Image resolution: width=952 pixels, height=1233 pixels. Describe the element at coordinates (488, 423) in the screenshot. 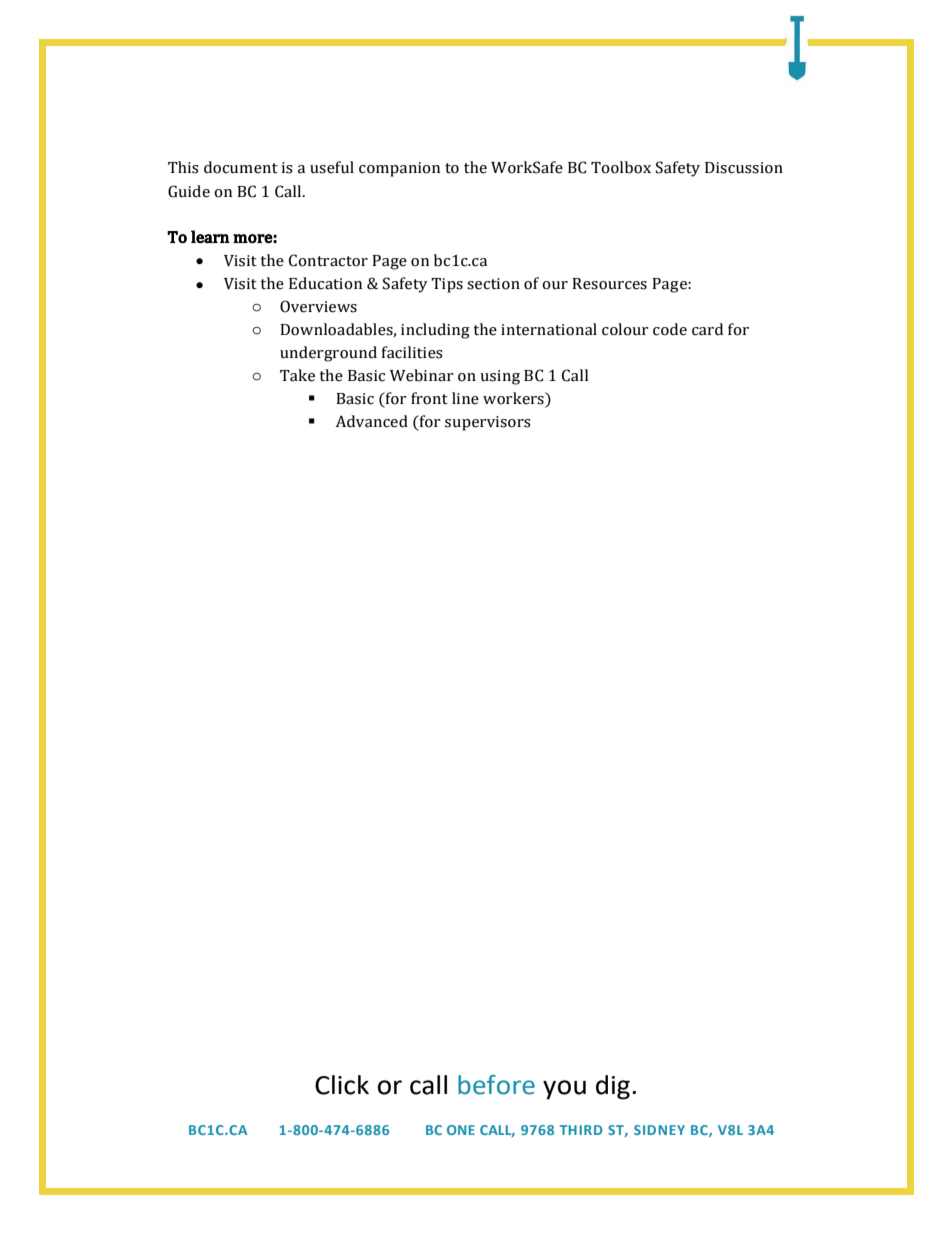

I see `supervisors` at that location.
